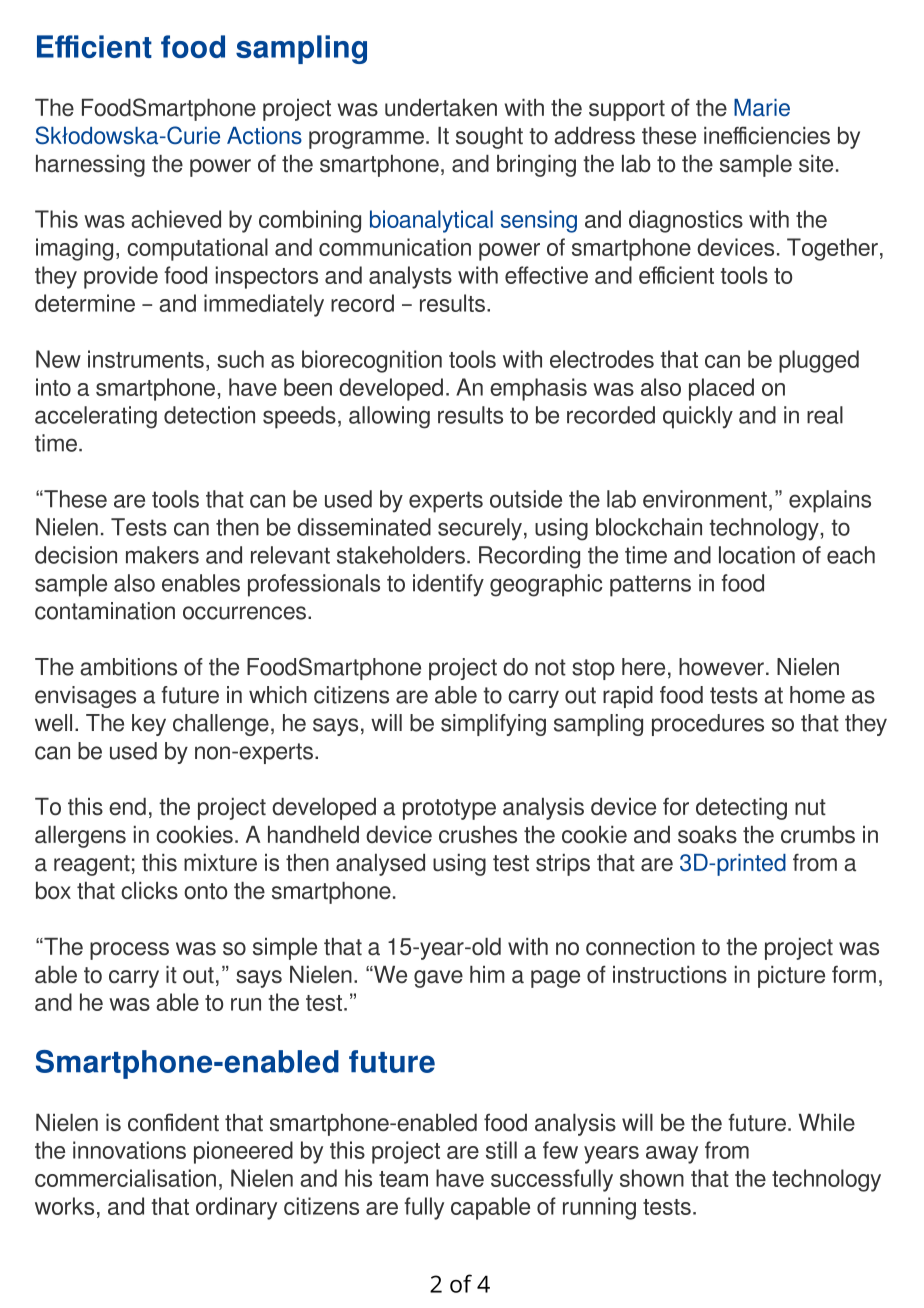  Describe the element at coordinates (480, 529) in the page. I see `securely` at that location.
